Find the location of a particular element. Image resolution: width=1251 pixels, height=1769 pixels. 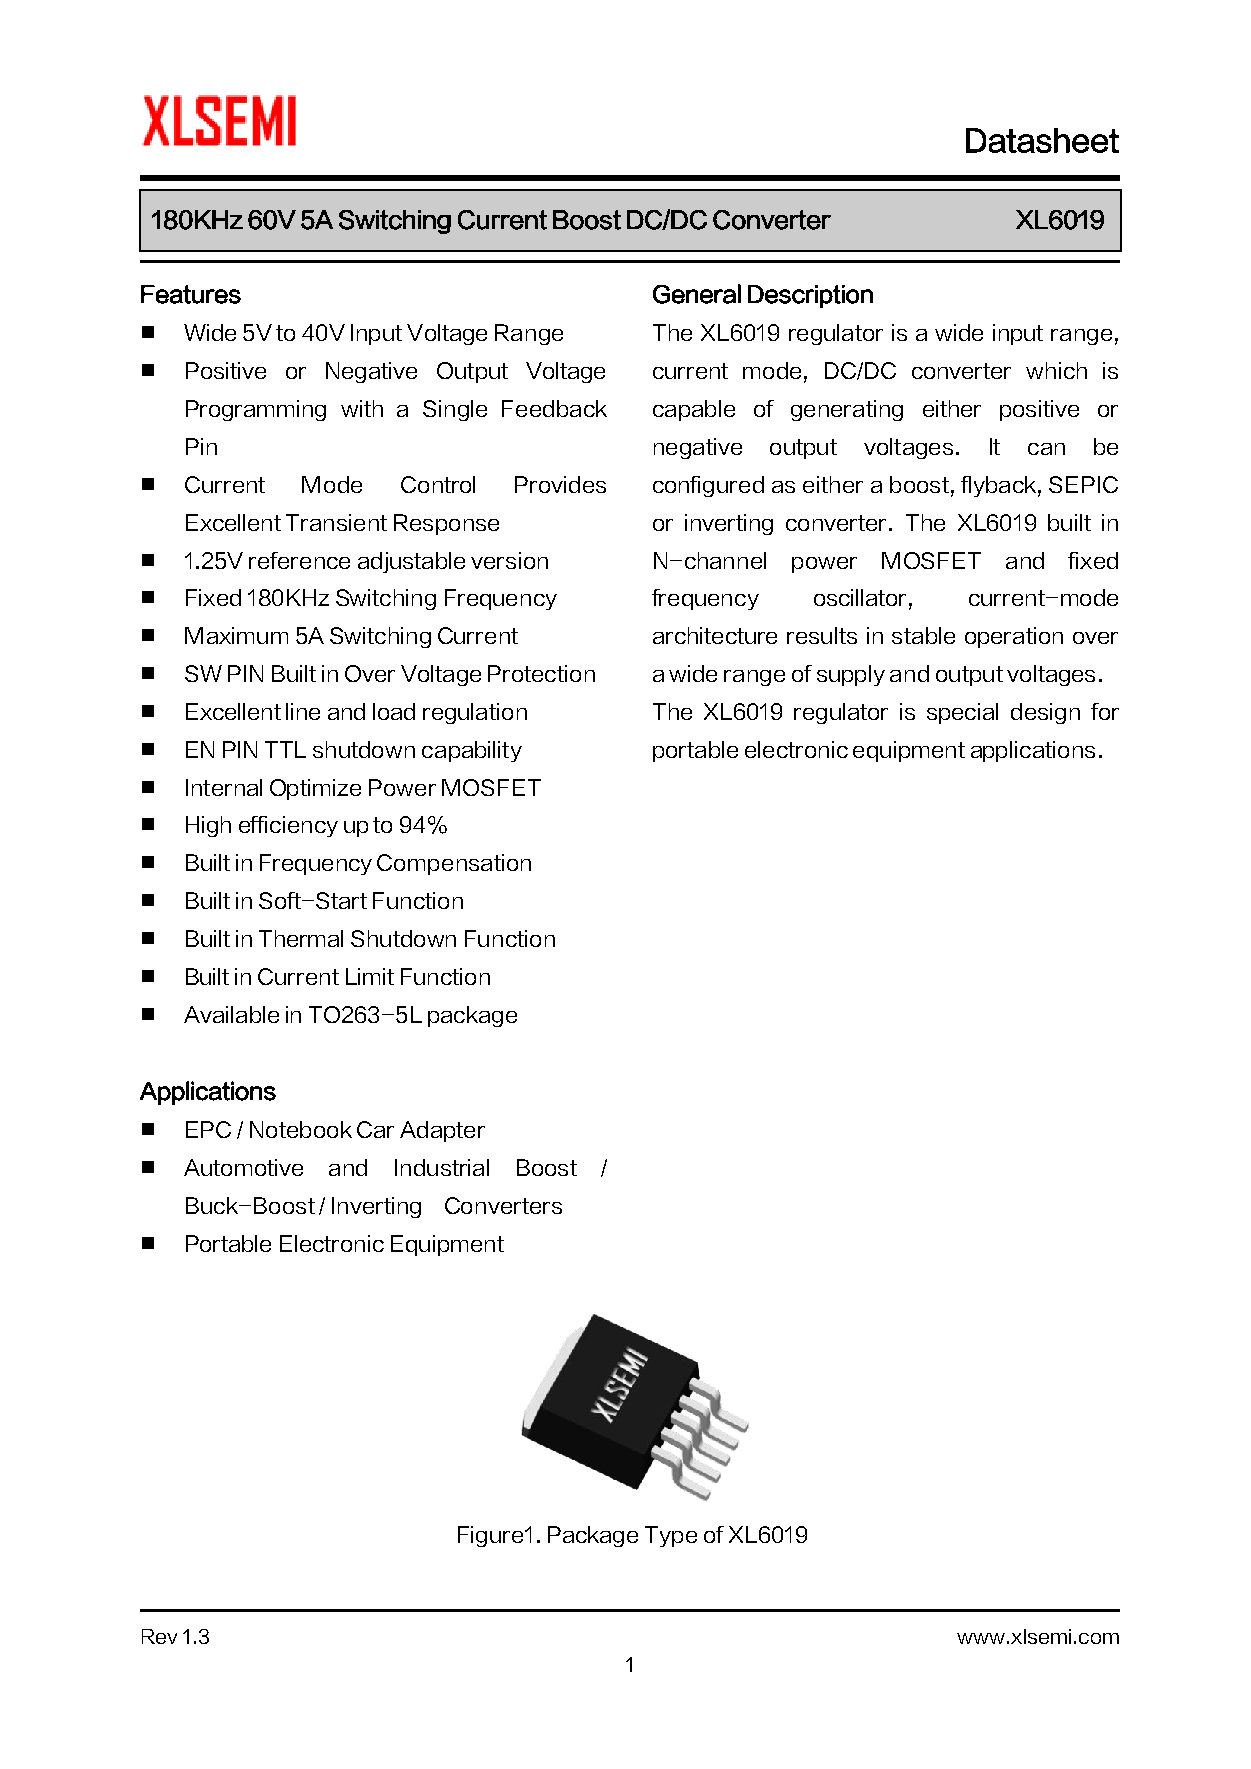

Provides is located at coordinates (560, 484).
